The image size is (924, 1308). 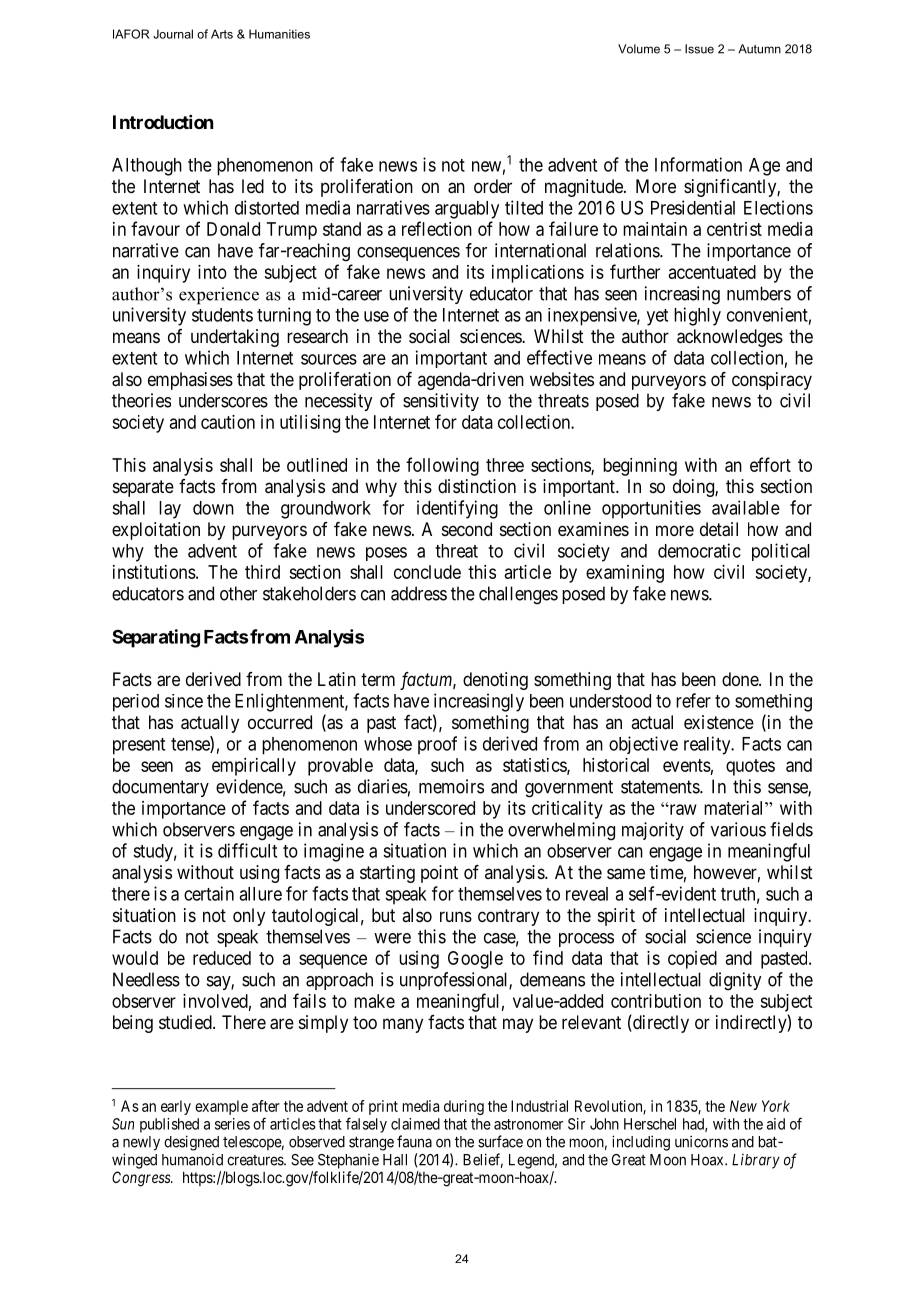 What do you see at coordinates (222, 34) in the screenshot?
I see `Arts` at bounding box center [222, 34].
